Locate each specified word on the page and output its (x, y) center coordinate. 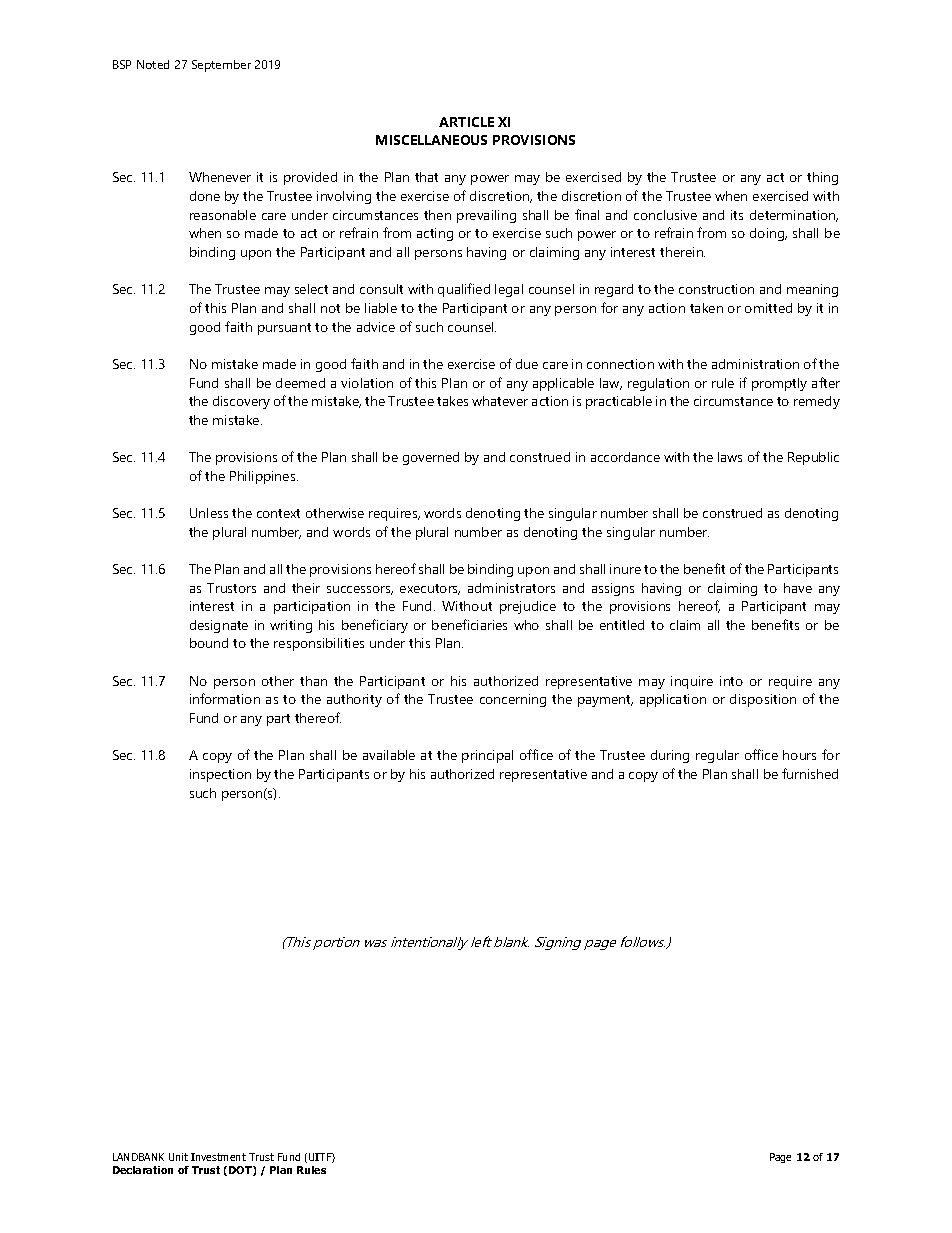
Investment (218, 1157)
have (798, 588)
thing (822, 178)
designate (219, 626)
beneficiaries (469, 624)
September (221, 66)
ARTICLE (466, 122)
